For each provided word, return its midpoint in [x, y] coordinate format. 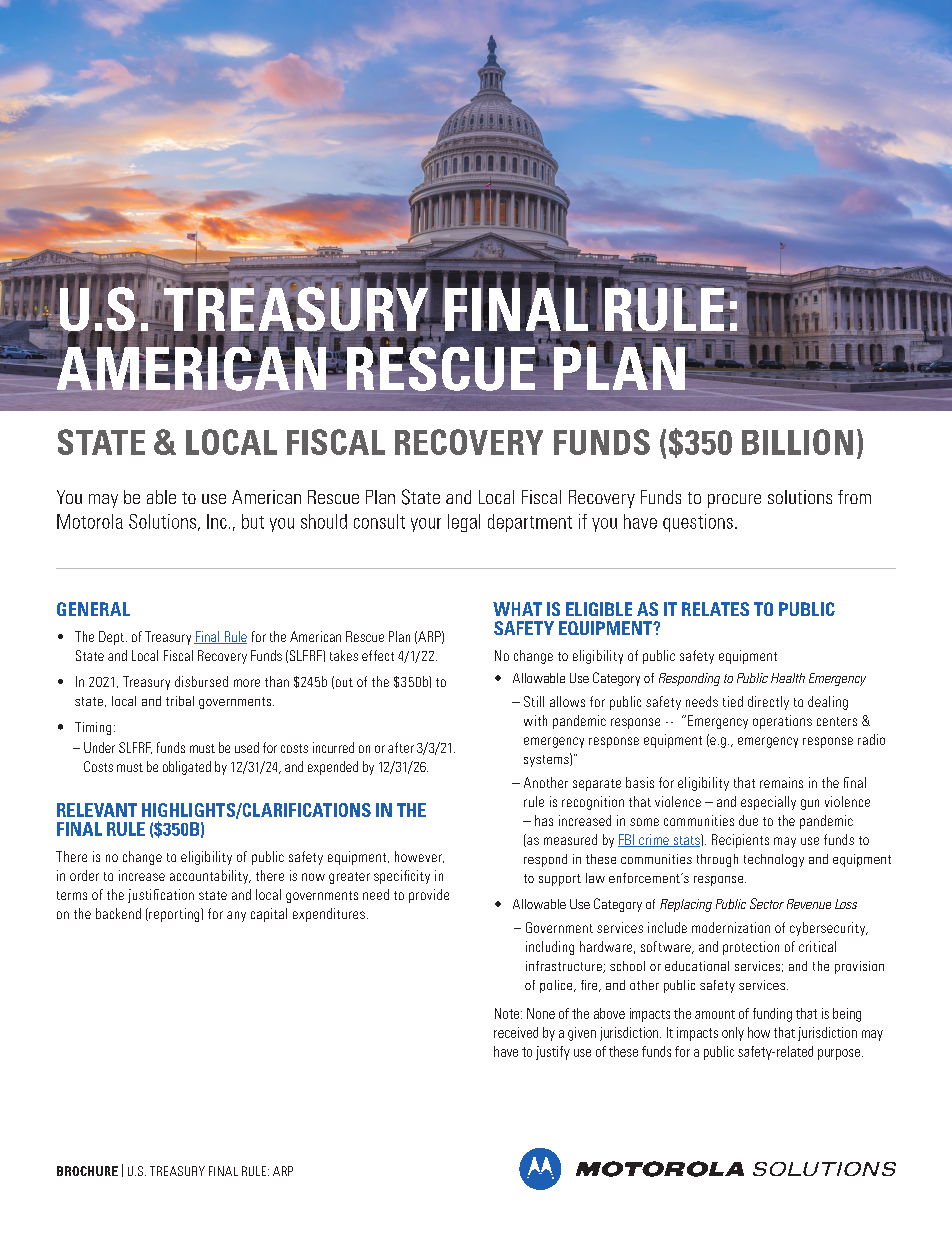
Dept [111, 638]
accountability [210, 877]
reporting [174, 915]
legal [464, 523]
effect [378, 655]
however [419, 857]
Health [788, 678]
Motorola [90, 521]
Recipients [740, 841]
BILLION [797, 442]
